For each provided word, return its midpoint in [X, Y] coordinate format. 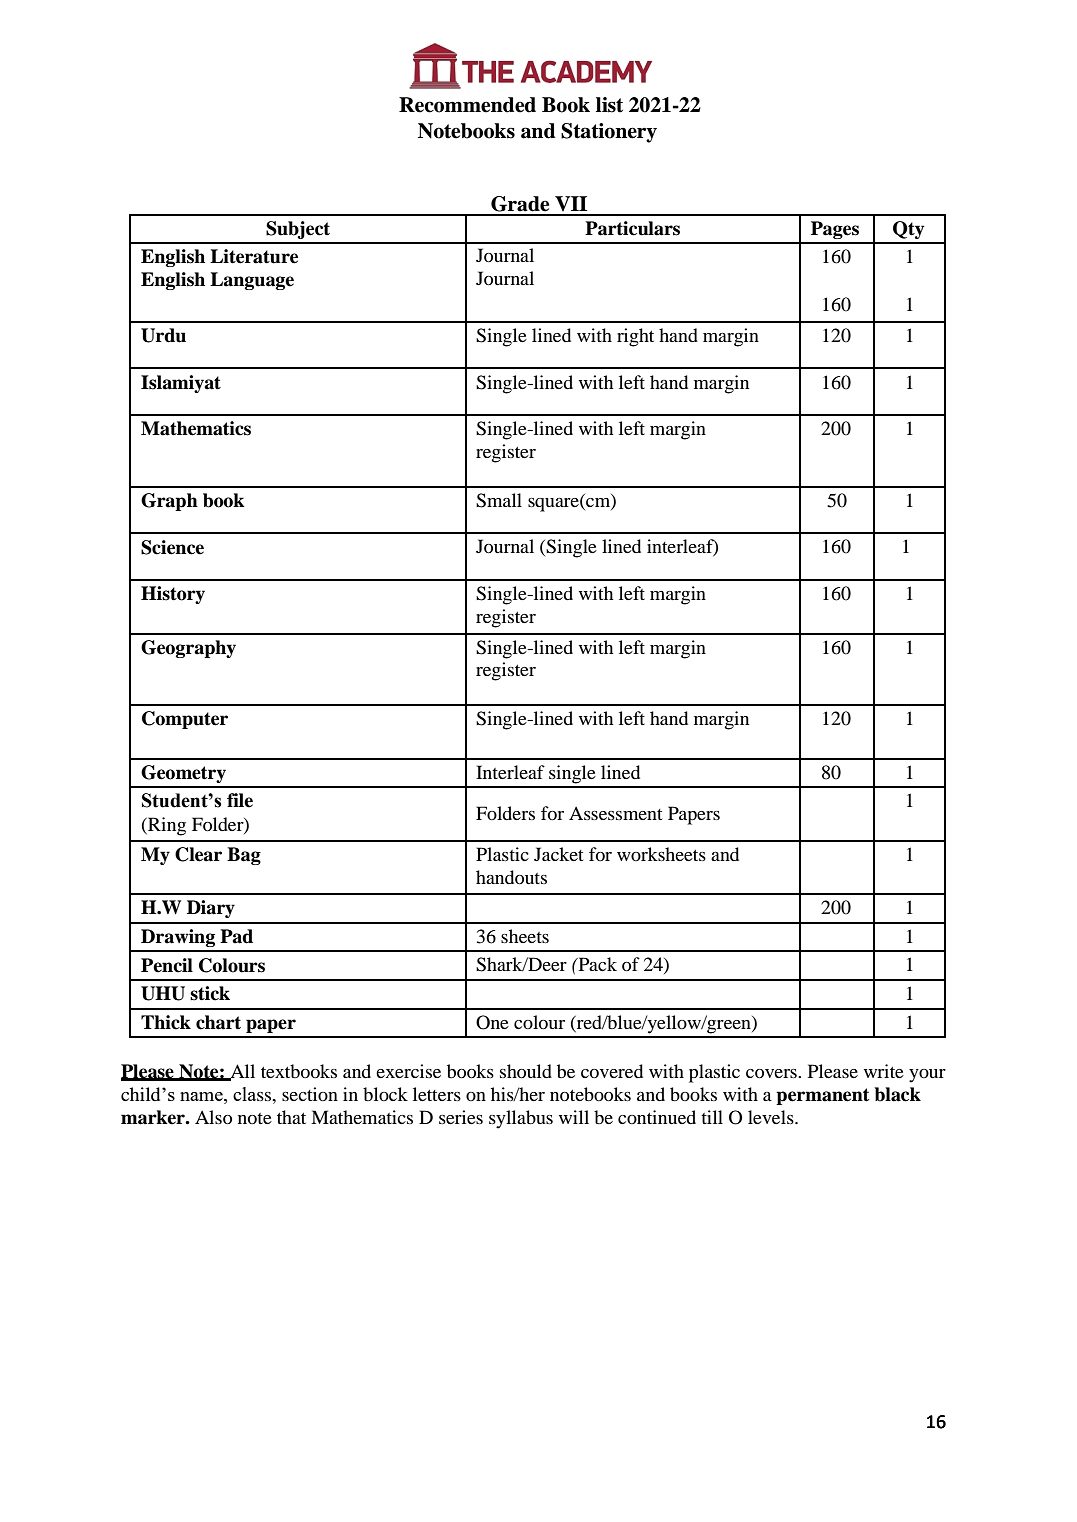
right [635, 337]
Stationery [609, 133]
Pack [596, 964]
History [173, 595]
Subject [298, 230]
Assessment [615, 813]
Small [499, 500]
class [253, 1095]
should [526, 1071]
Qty [908, 230]
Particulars [632, 228]
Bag [244, 856]
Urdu [163, 335]
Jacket [558, 854]
